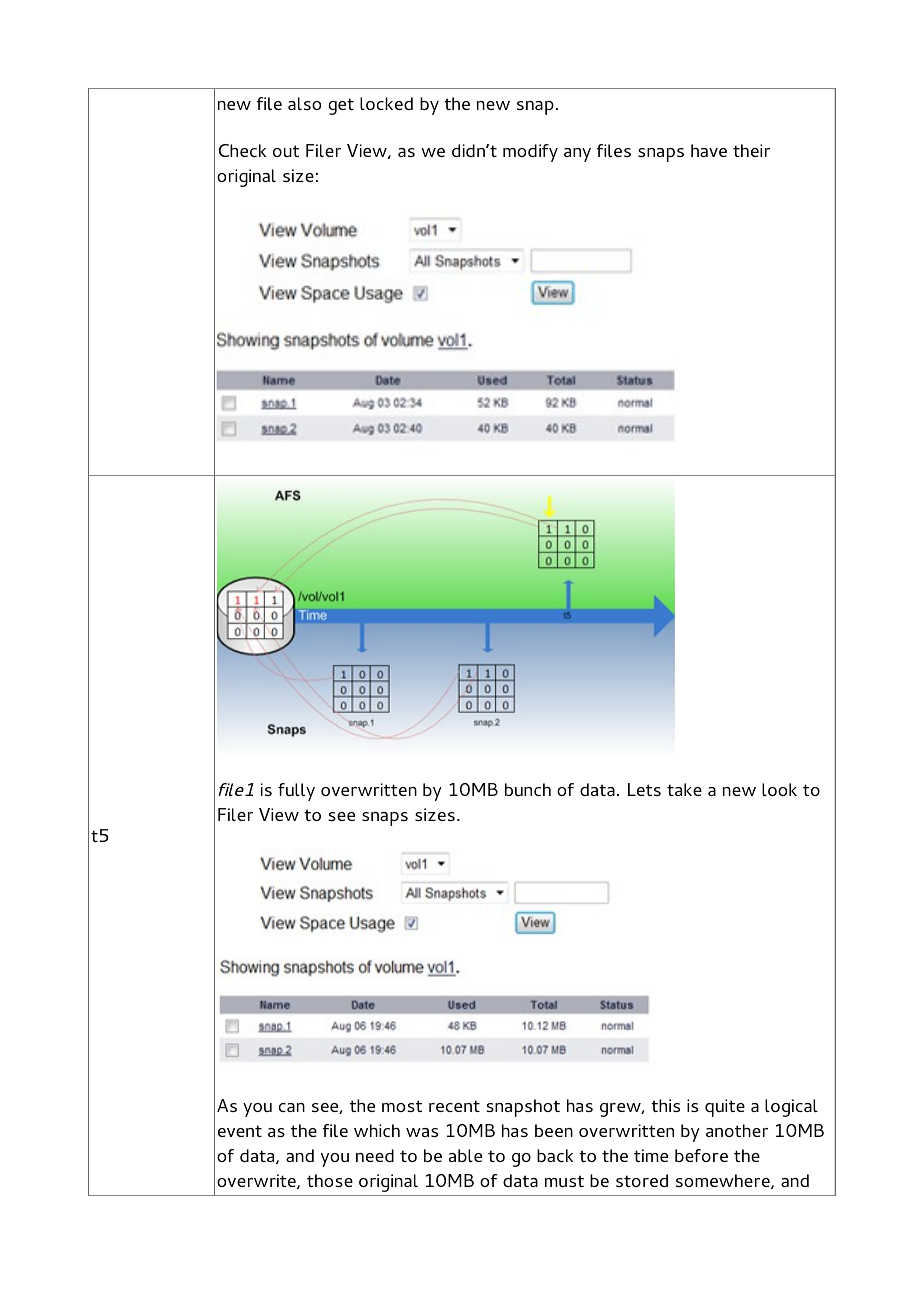 Image resolution: width=924 pixels, height=1308 pixels. What do you see at coordinates (530, 153) in the page?
I see `modify` at bounding box center [530, 153].
